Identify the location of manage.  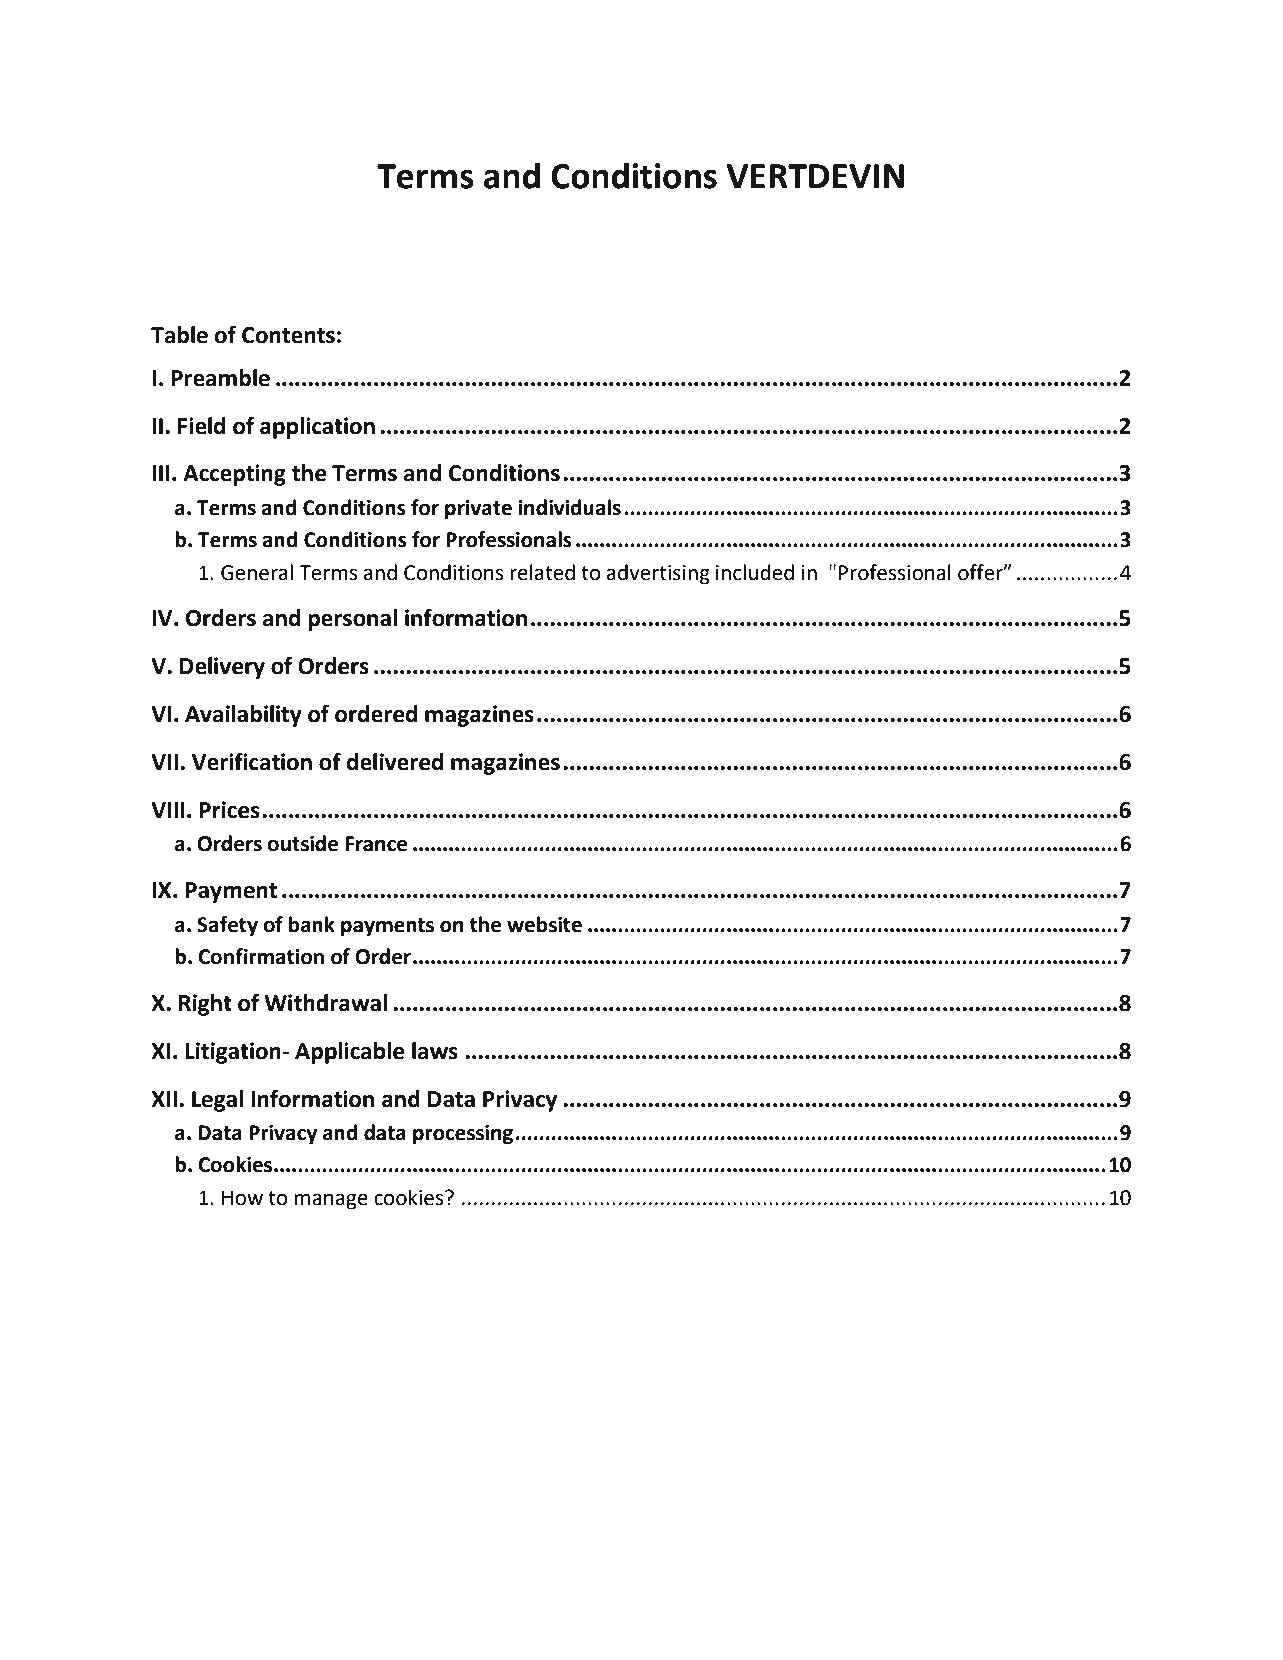
(331, 1201).
